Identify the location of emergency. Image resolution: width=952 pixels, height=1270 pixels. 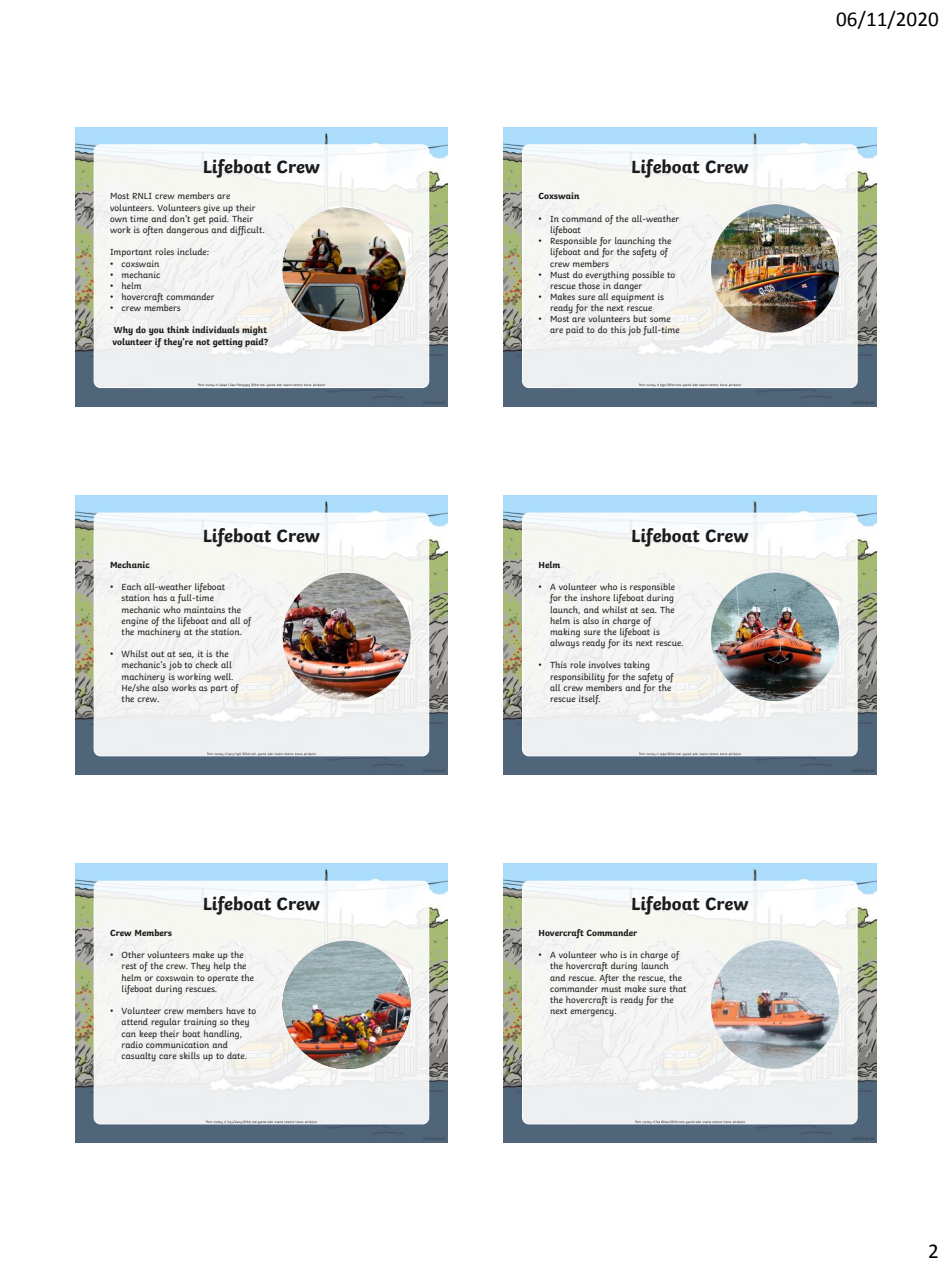
(593, 1013).
